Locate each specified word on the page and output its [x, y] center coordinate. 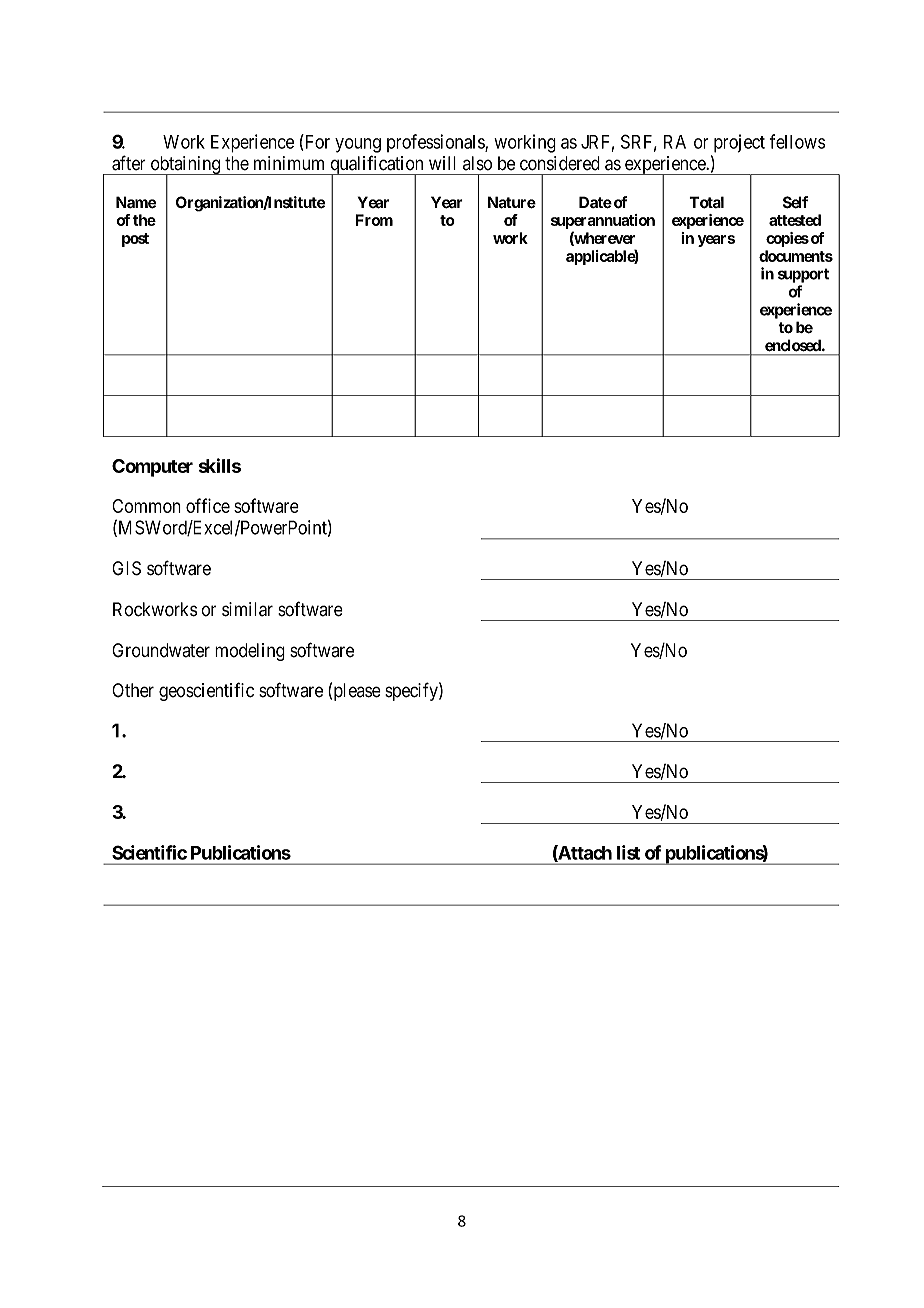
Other [133, 690]
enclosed [794, 345]
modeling [250, 652]
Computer [152, 468]
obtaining [185, 166]
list [628, 852]
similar [247, 609]
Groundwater [161, 650]
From [374, 220]
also [477, 163]
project [739, 143]
